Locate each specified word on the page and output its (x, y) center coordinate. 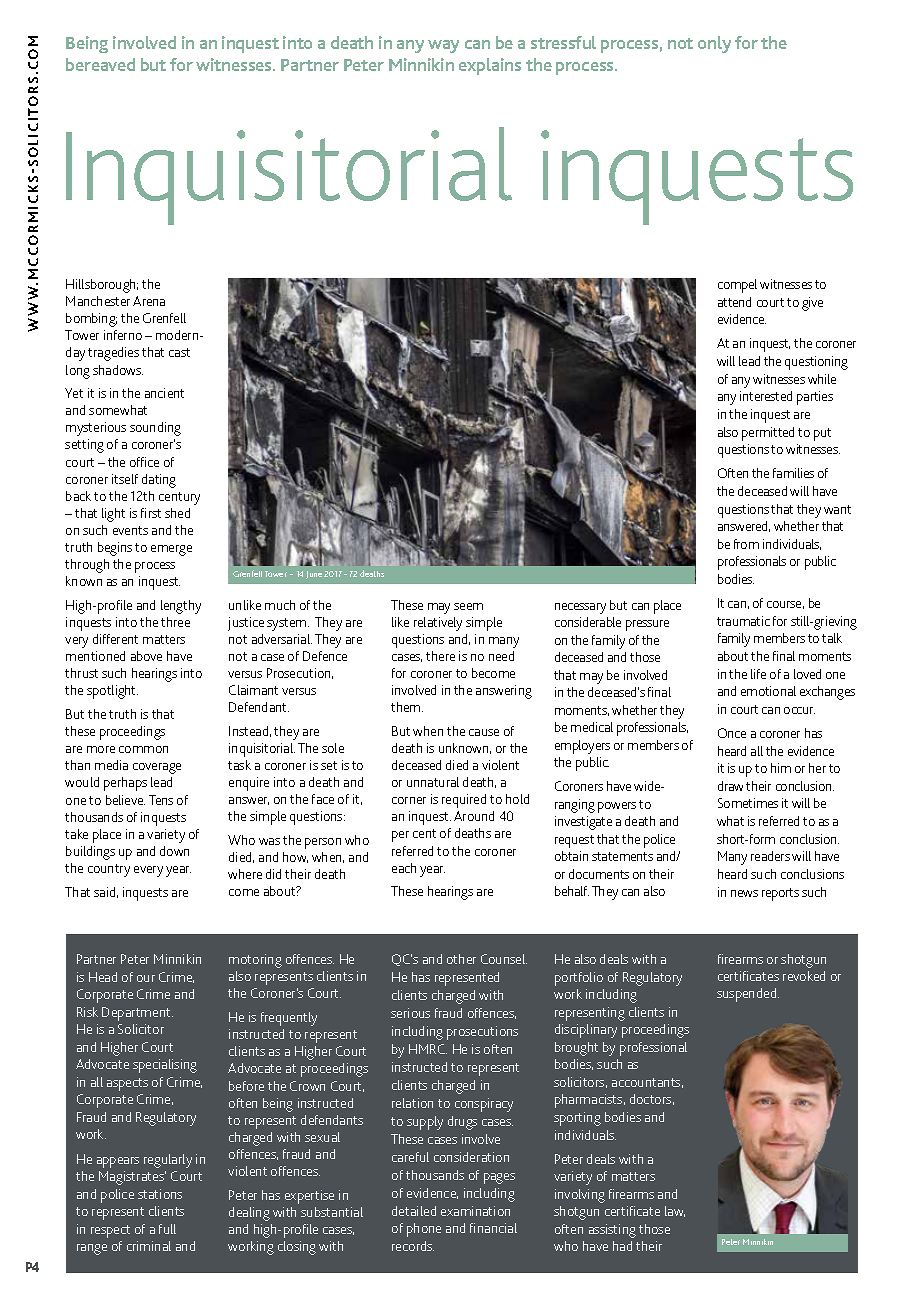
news (744, 893)
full (167, 1229)
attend (734, 302)
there (440, 656)
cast (179, 352)
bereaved (100, 64)
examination (475, 1211)
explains (490, 66)
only (714, 44)
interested (766, 396)
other (461, 959)
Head (103, 977)
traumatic (743, 621)
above (146, 656)
